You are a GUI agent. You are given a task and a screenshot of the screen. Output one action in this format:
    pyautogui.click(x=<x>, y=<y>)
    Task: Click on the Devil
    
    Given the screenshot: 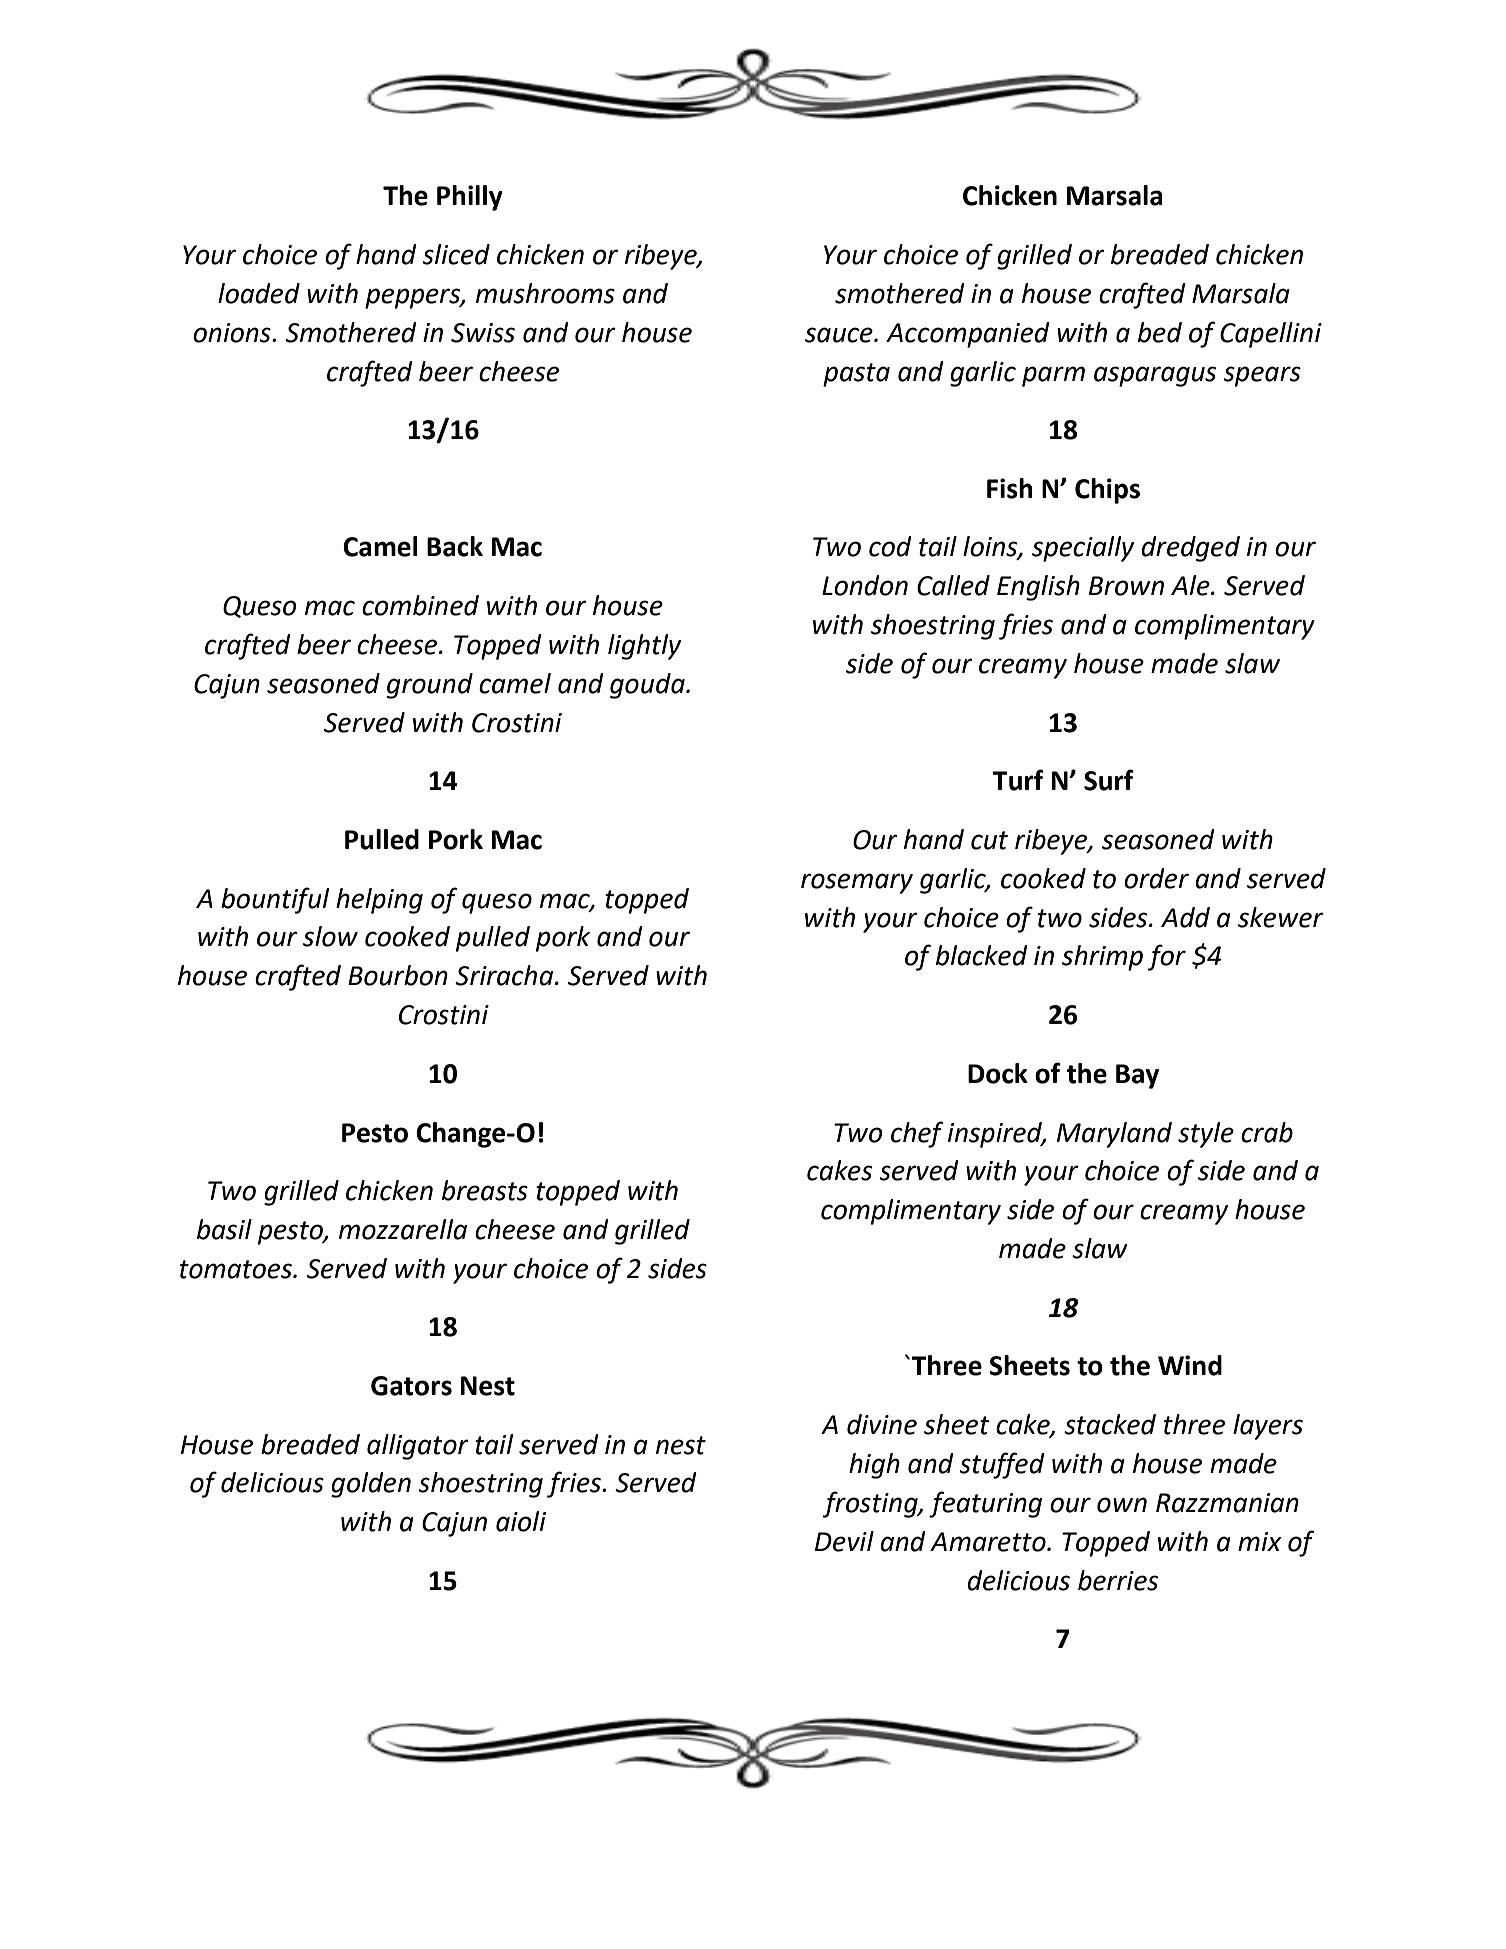 What is the action you would take?
    pyautogui.click(x=844, y=1541)
